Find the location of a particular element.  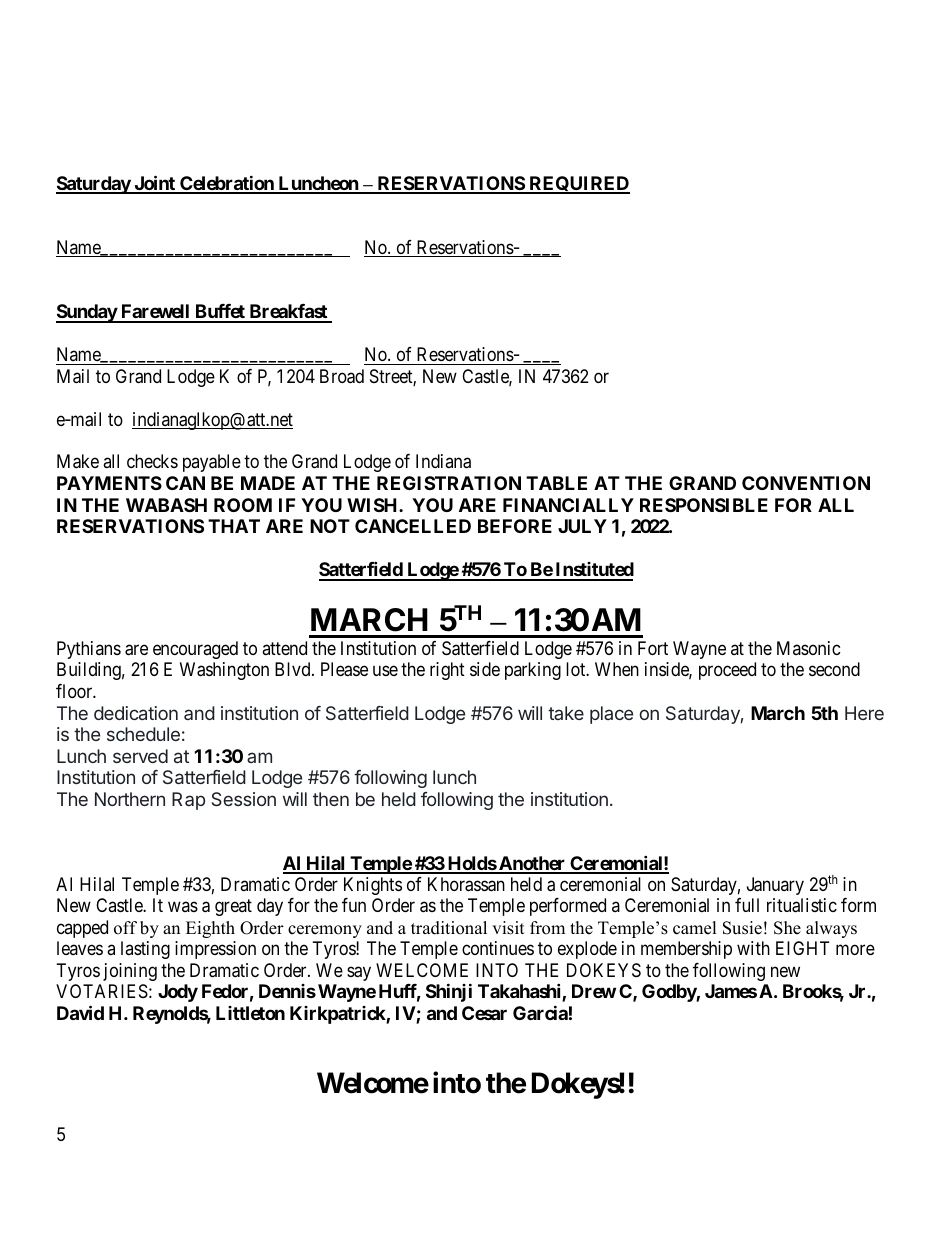

Broad is located at coordinates (342, 376).
